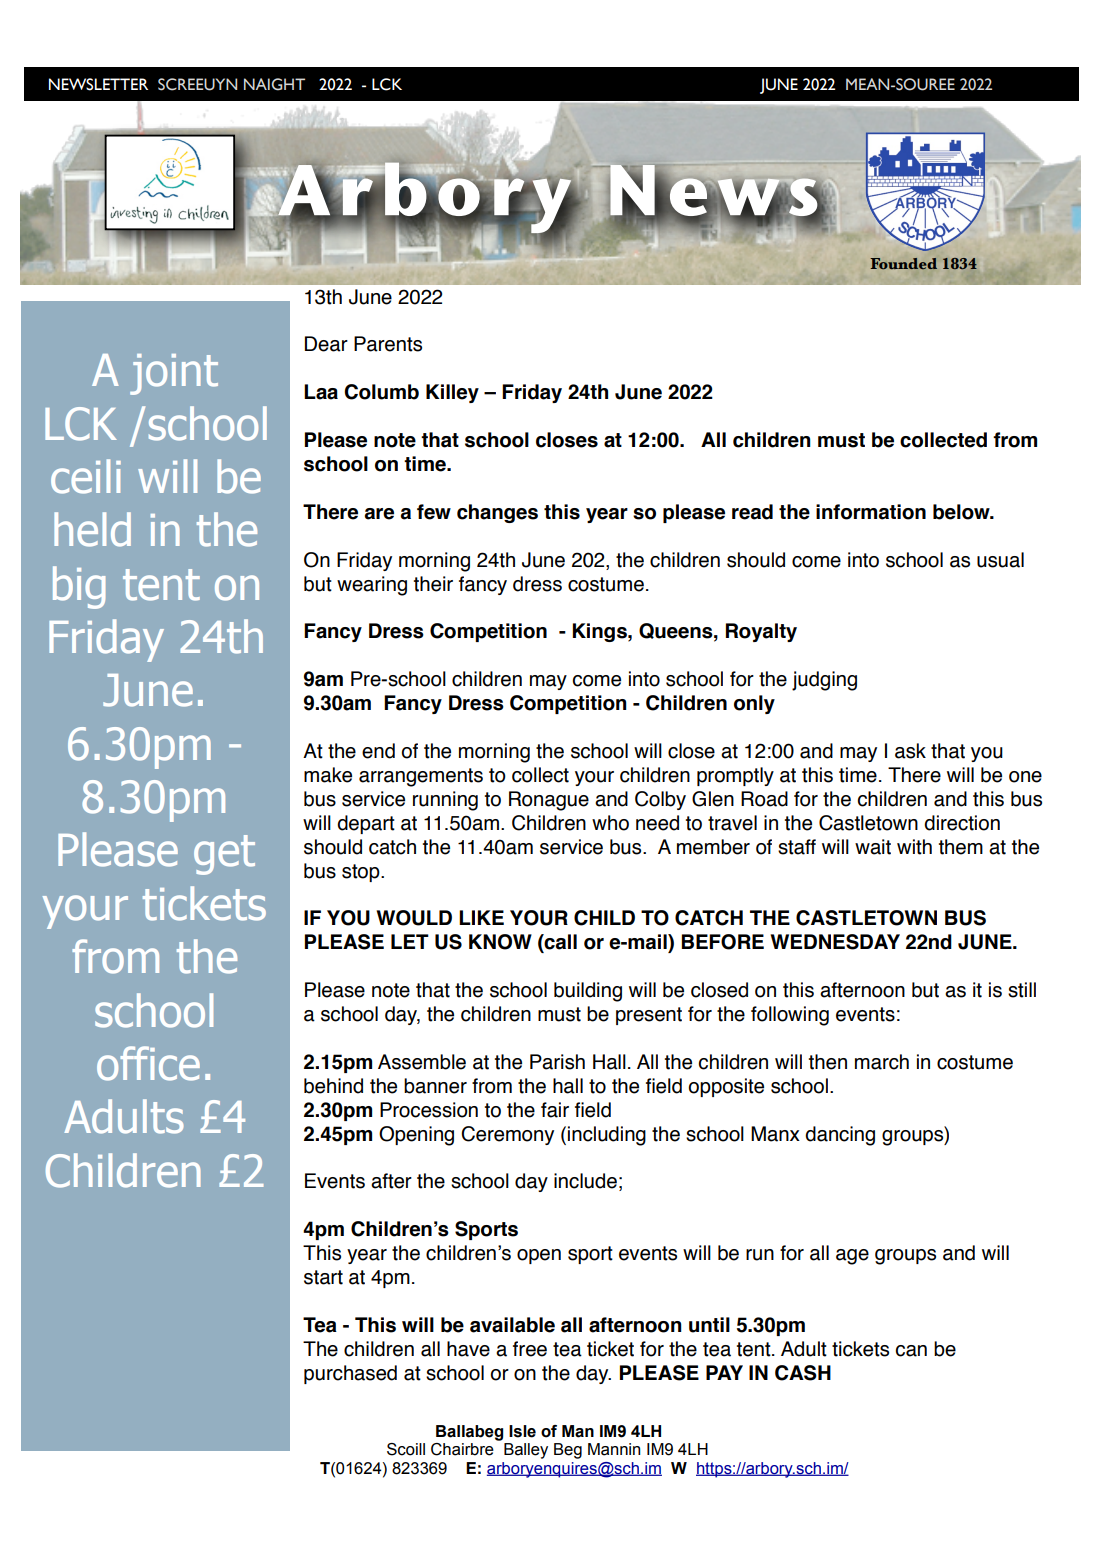  I want to click on joint, so click(174, 374).
